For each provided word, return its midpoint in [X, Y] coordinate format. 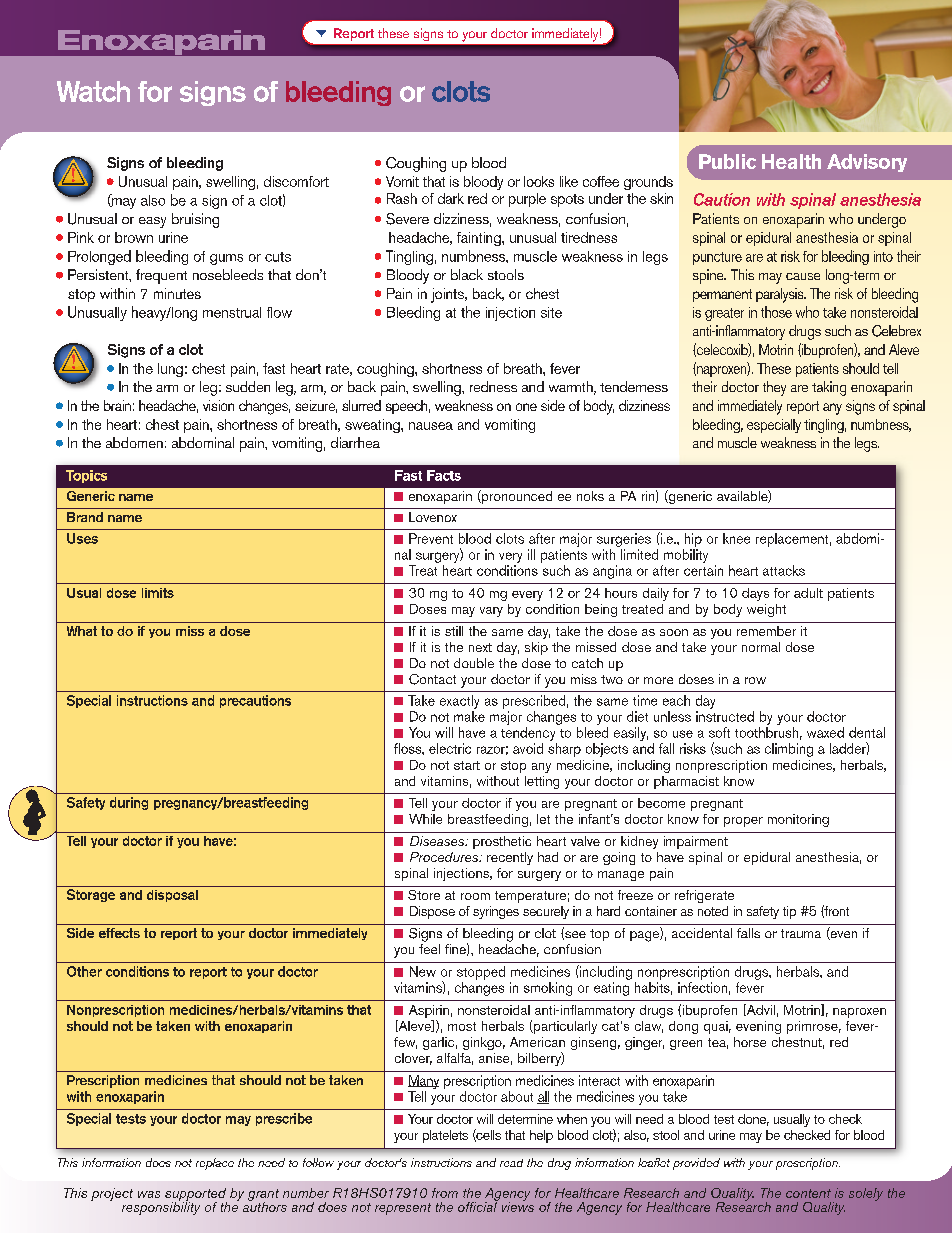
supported [196, 1195]
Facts [444, 475]
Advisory [867, 163]
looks [539, 181]
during [129, 803]
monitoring [798, 820]
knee [736, 538]
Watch [93, 91]
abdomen [134, 442]
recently [510, 858]
